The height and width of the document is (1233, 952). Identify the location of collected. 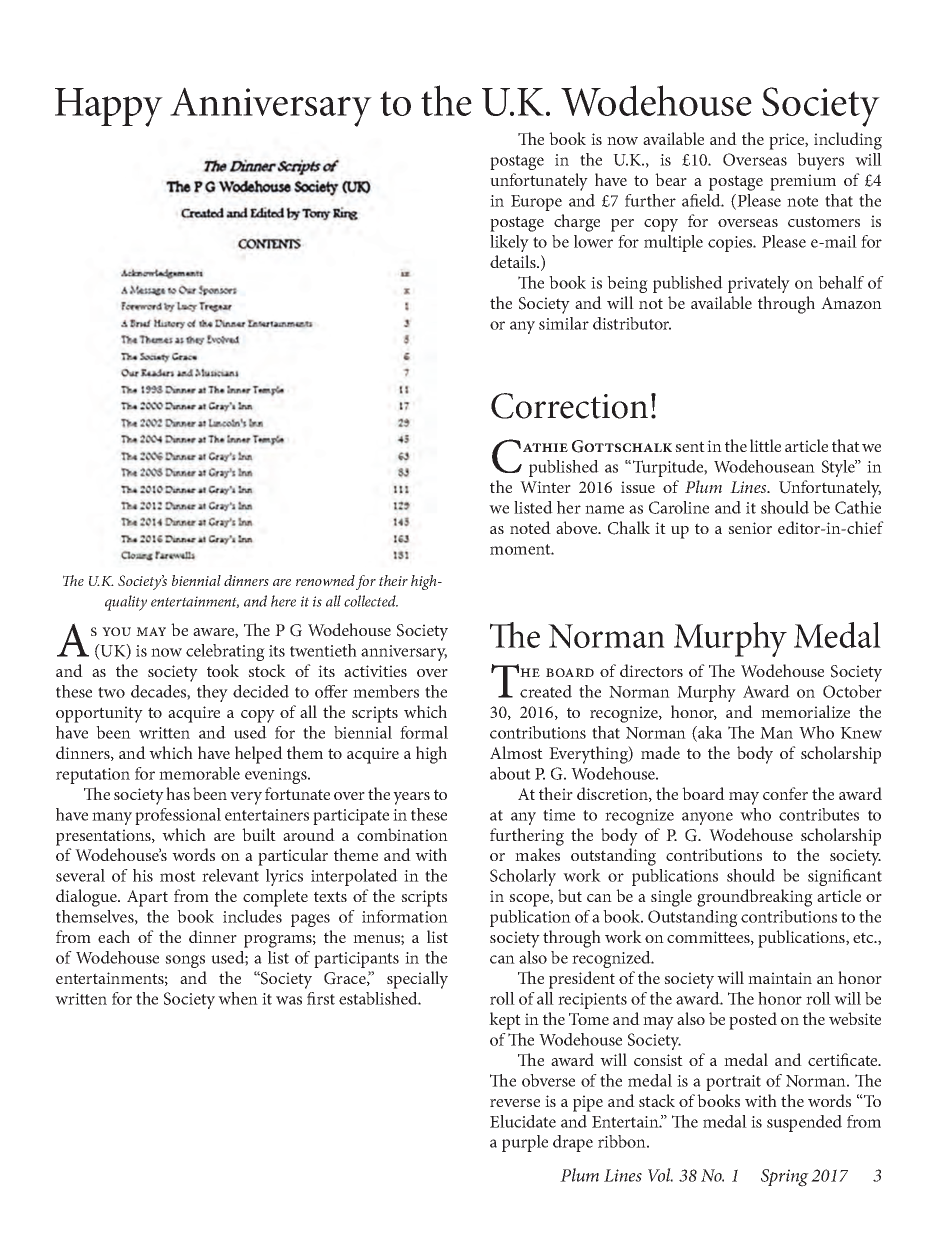
(371, 601).
